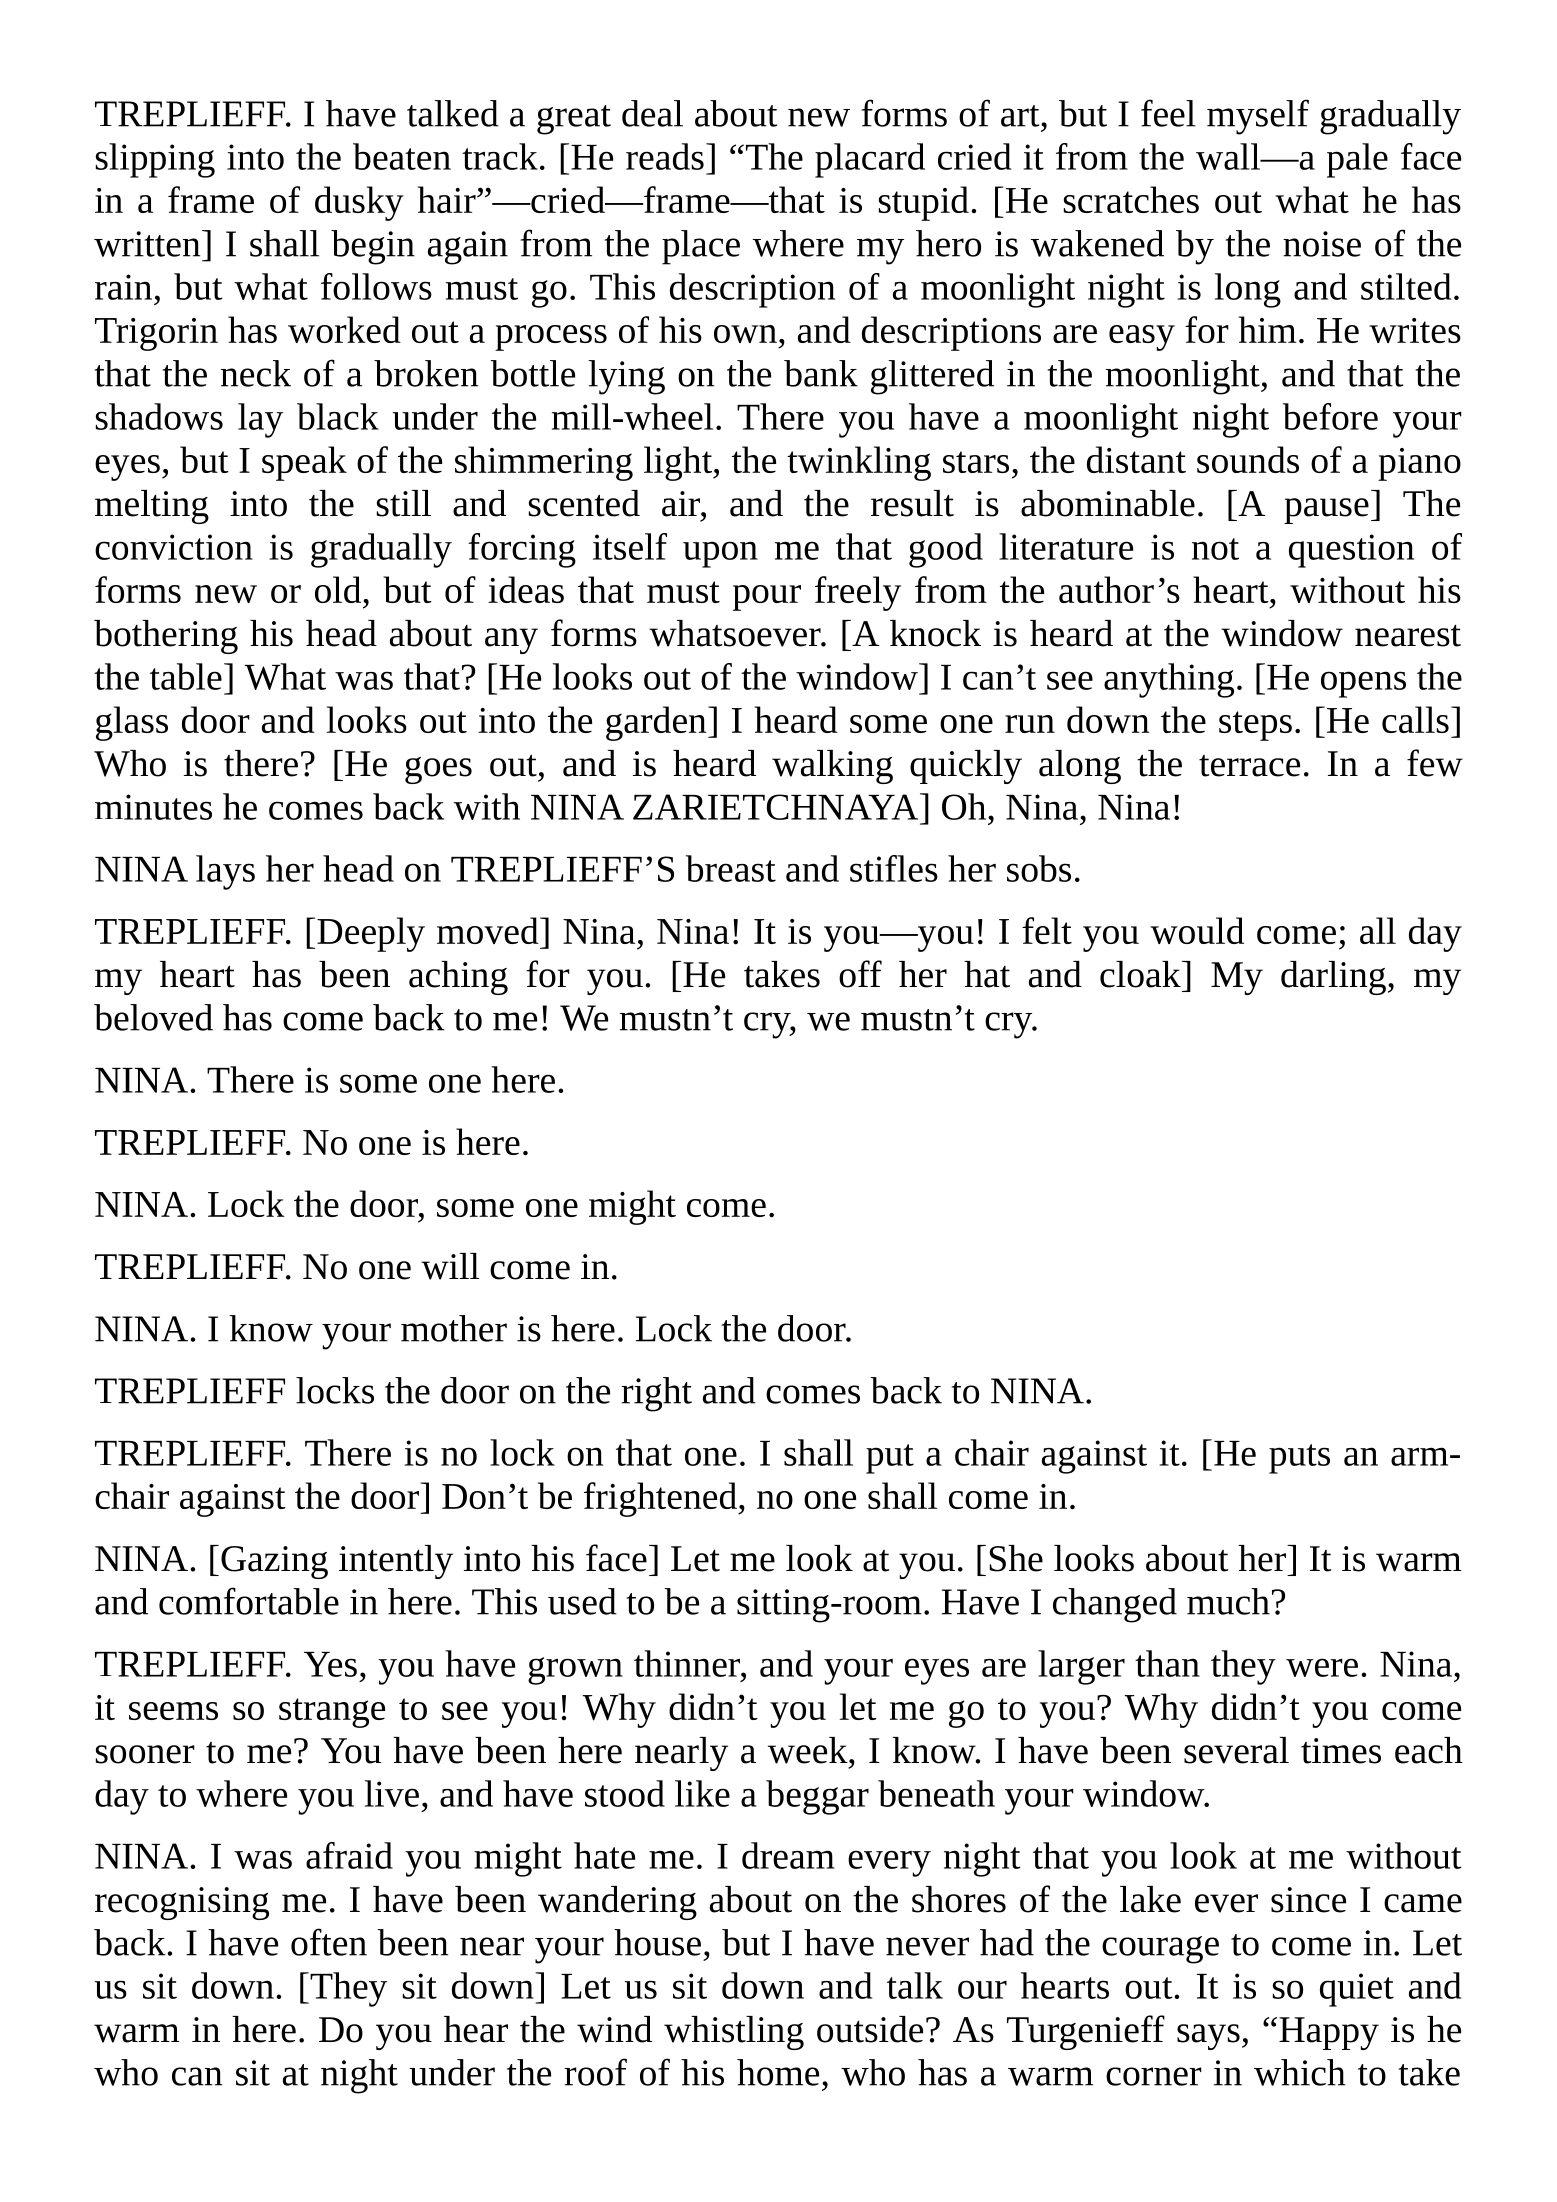 This screenshot has width=1557, height=2202. What do you see at coordinates (329, 1942) in the screenshot?
I see `often` at bounding box center [329, 1942].
